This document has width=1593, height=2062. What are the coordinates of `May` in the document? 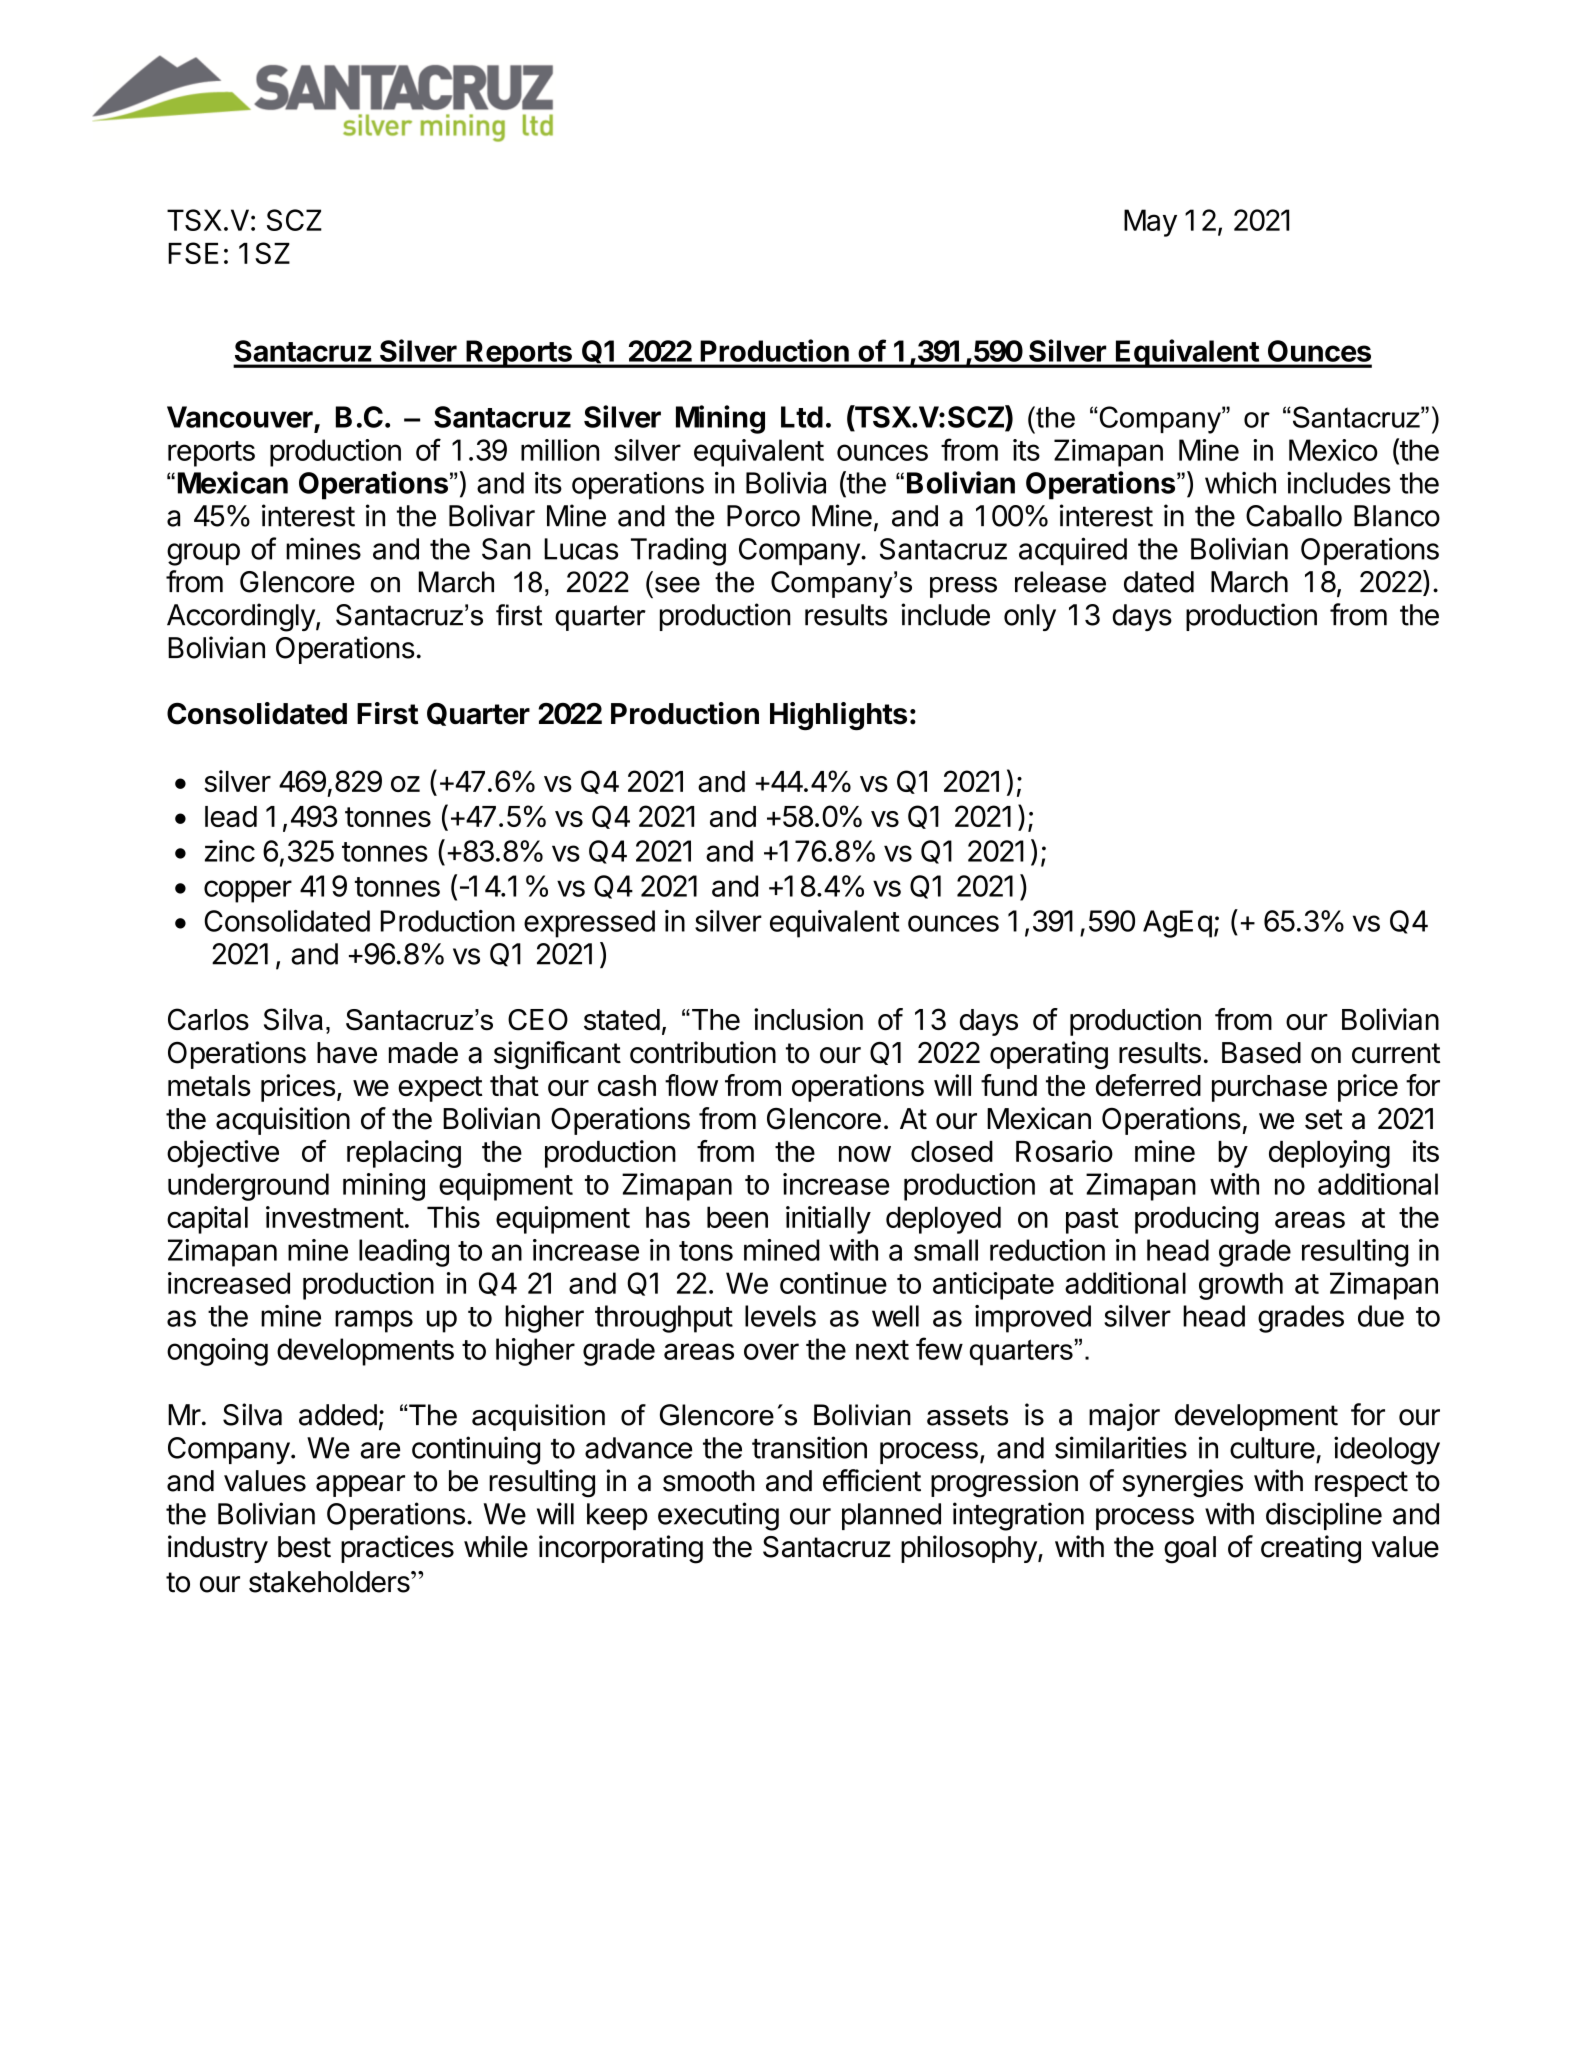 It's located at (1150, 223).
